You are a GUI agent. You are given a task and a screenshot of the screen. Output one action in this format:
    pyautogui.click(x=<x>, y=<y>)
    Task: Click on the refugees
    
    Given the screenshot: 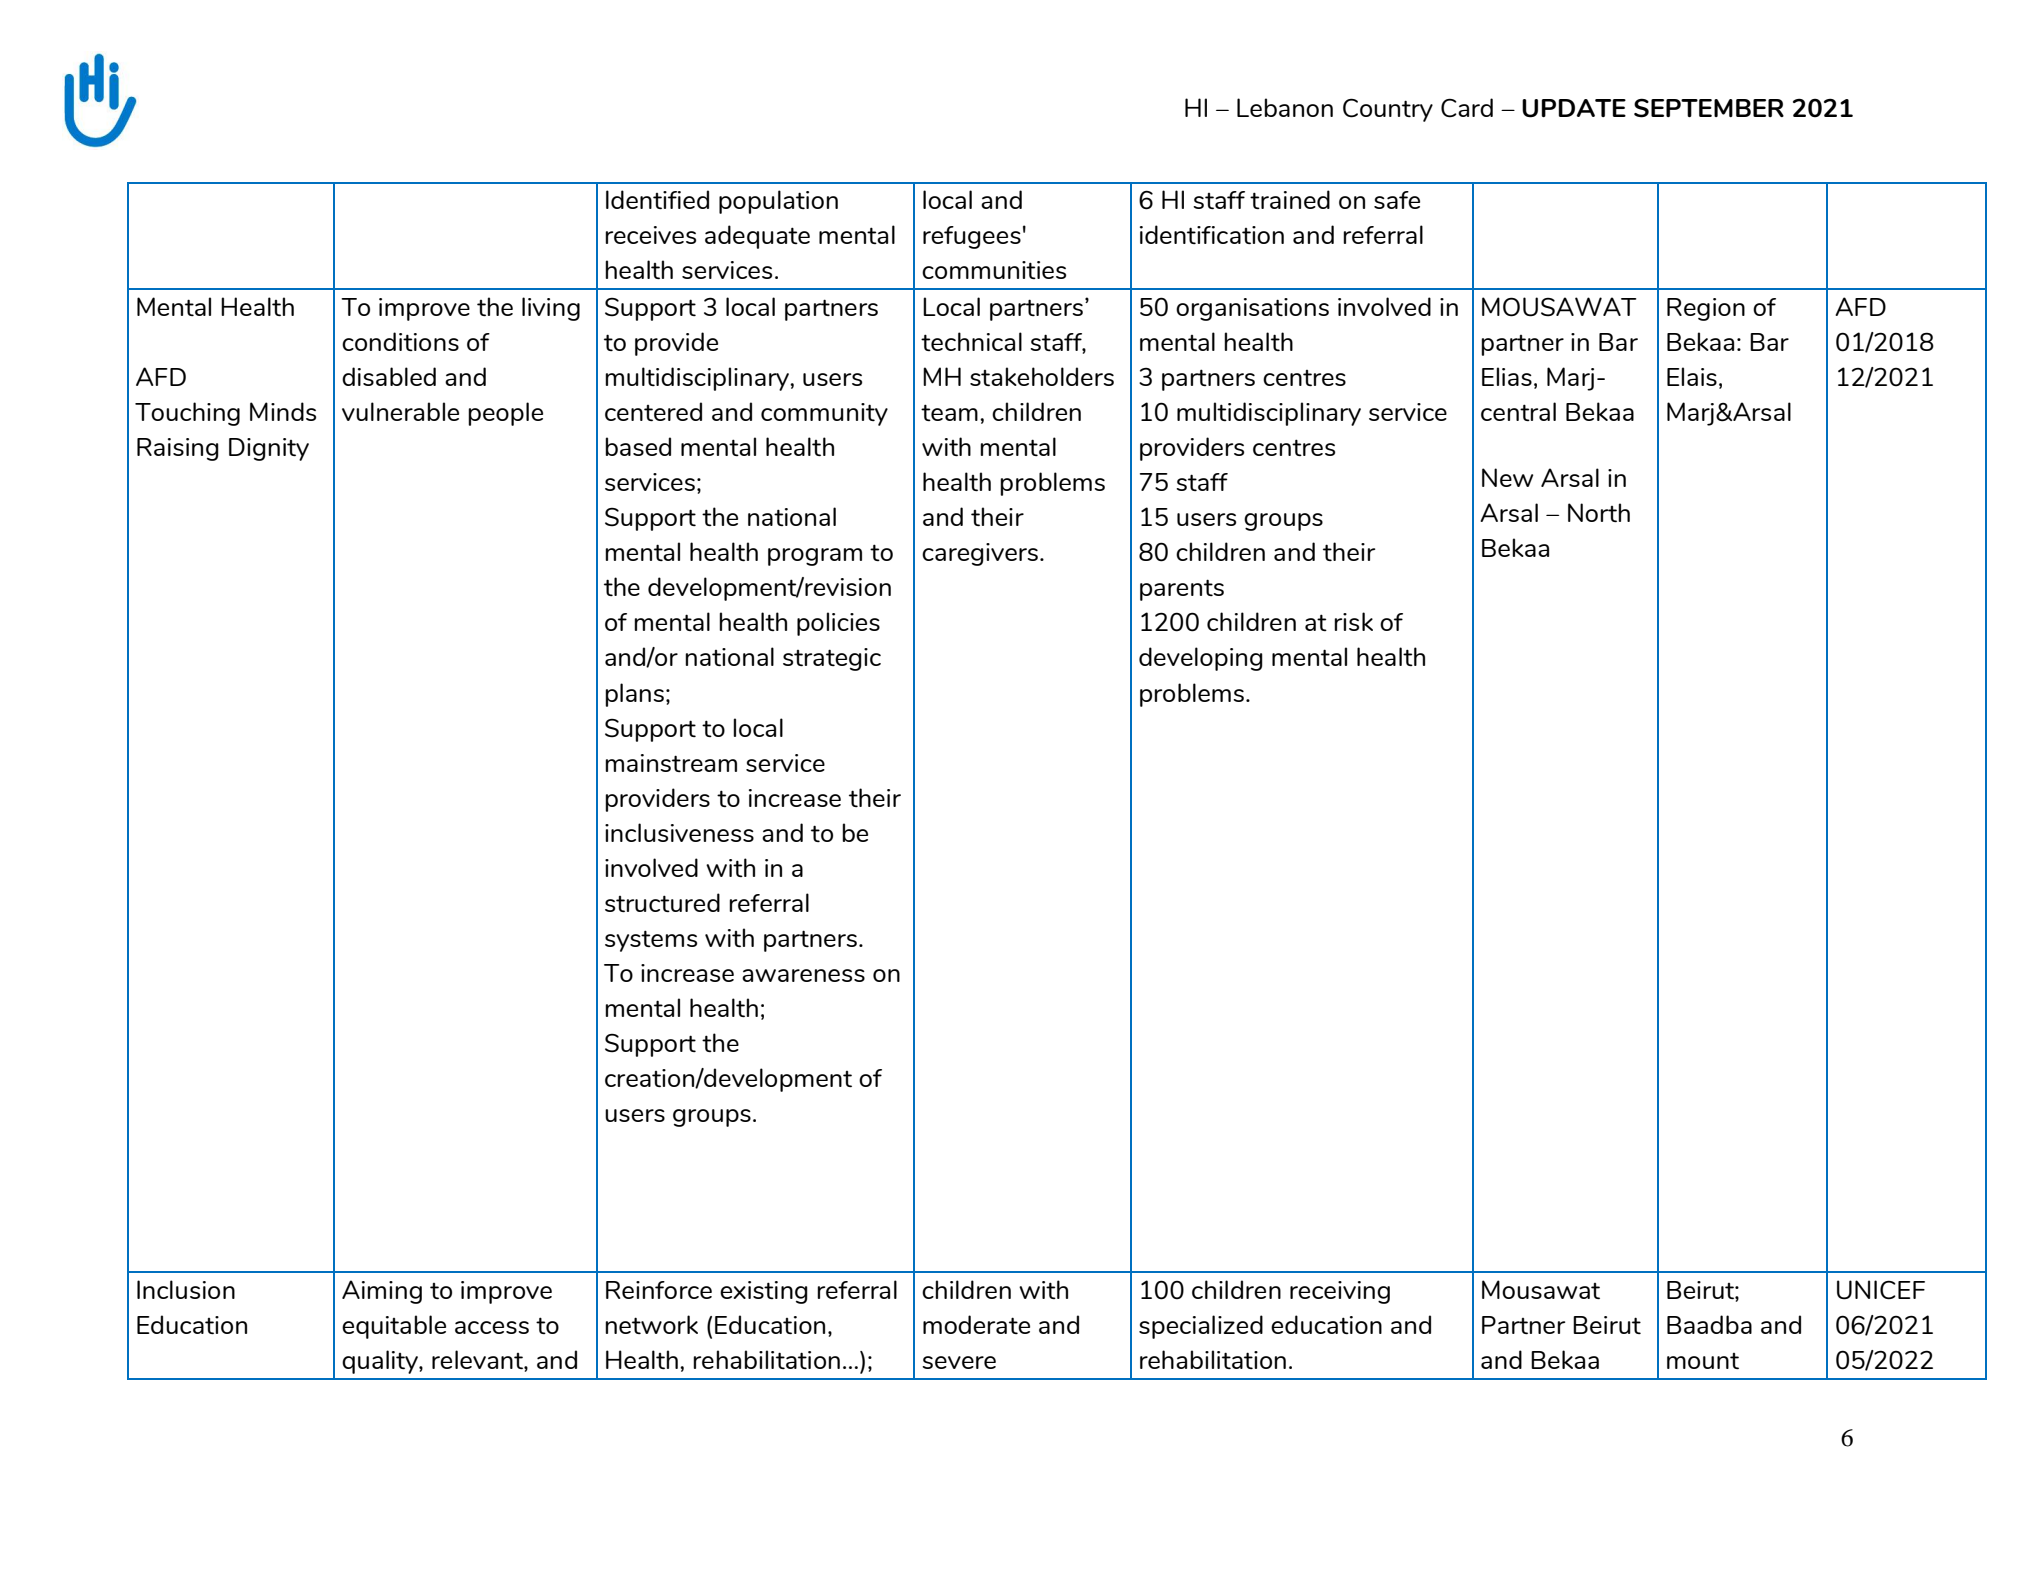 What is the action you would take?
    pyautogui.click(x=972, y=237)
